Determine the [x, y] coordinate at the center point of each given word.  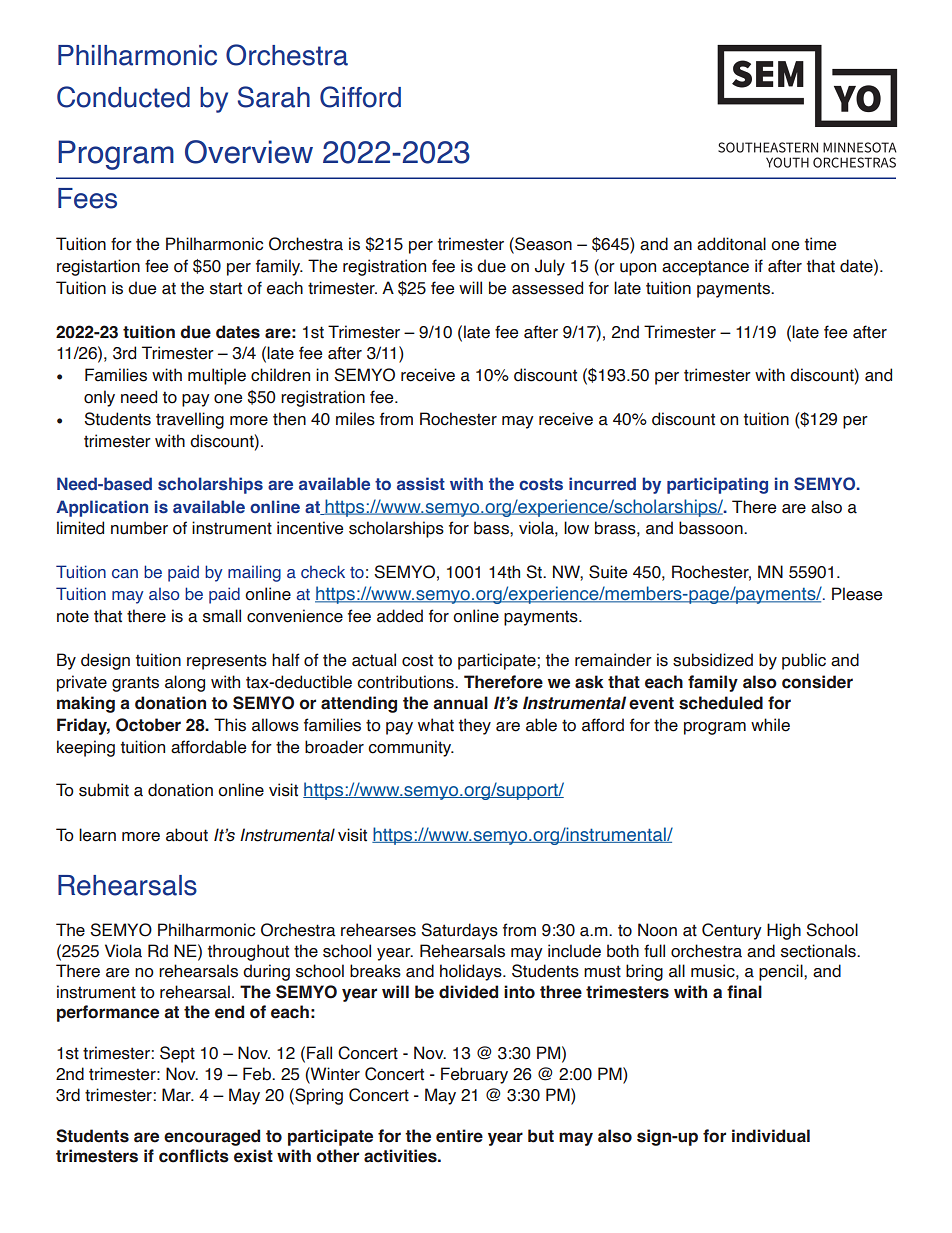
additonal [731, 244]
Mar [177, 1095]
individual [771, 1136]
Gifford [360, 97]
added [400, 616]
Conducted [123, 97]
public [804, 661]
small [222, 616]
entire [459, 1136]
